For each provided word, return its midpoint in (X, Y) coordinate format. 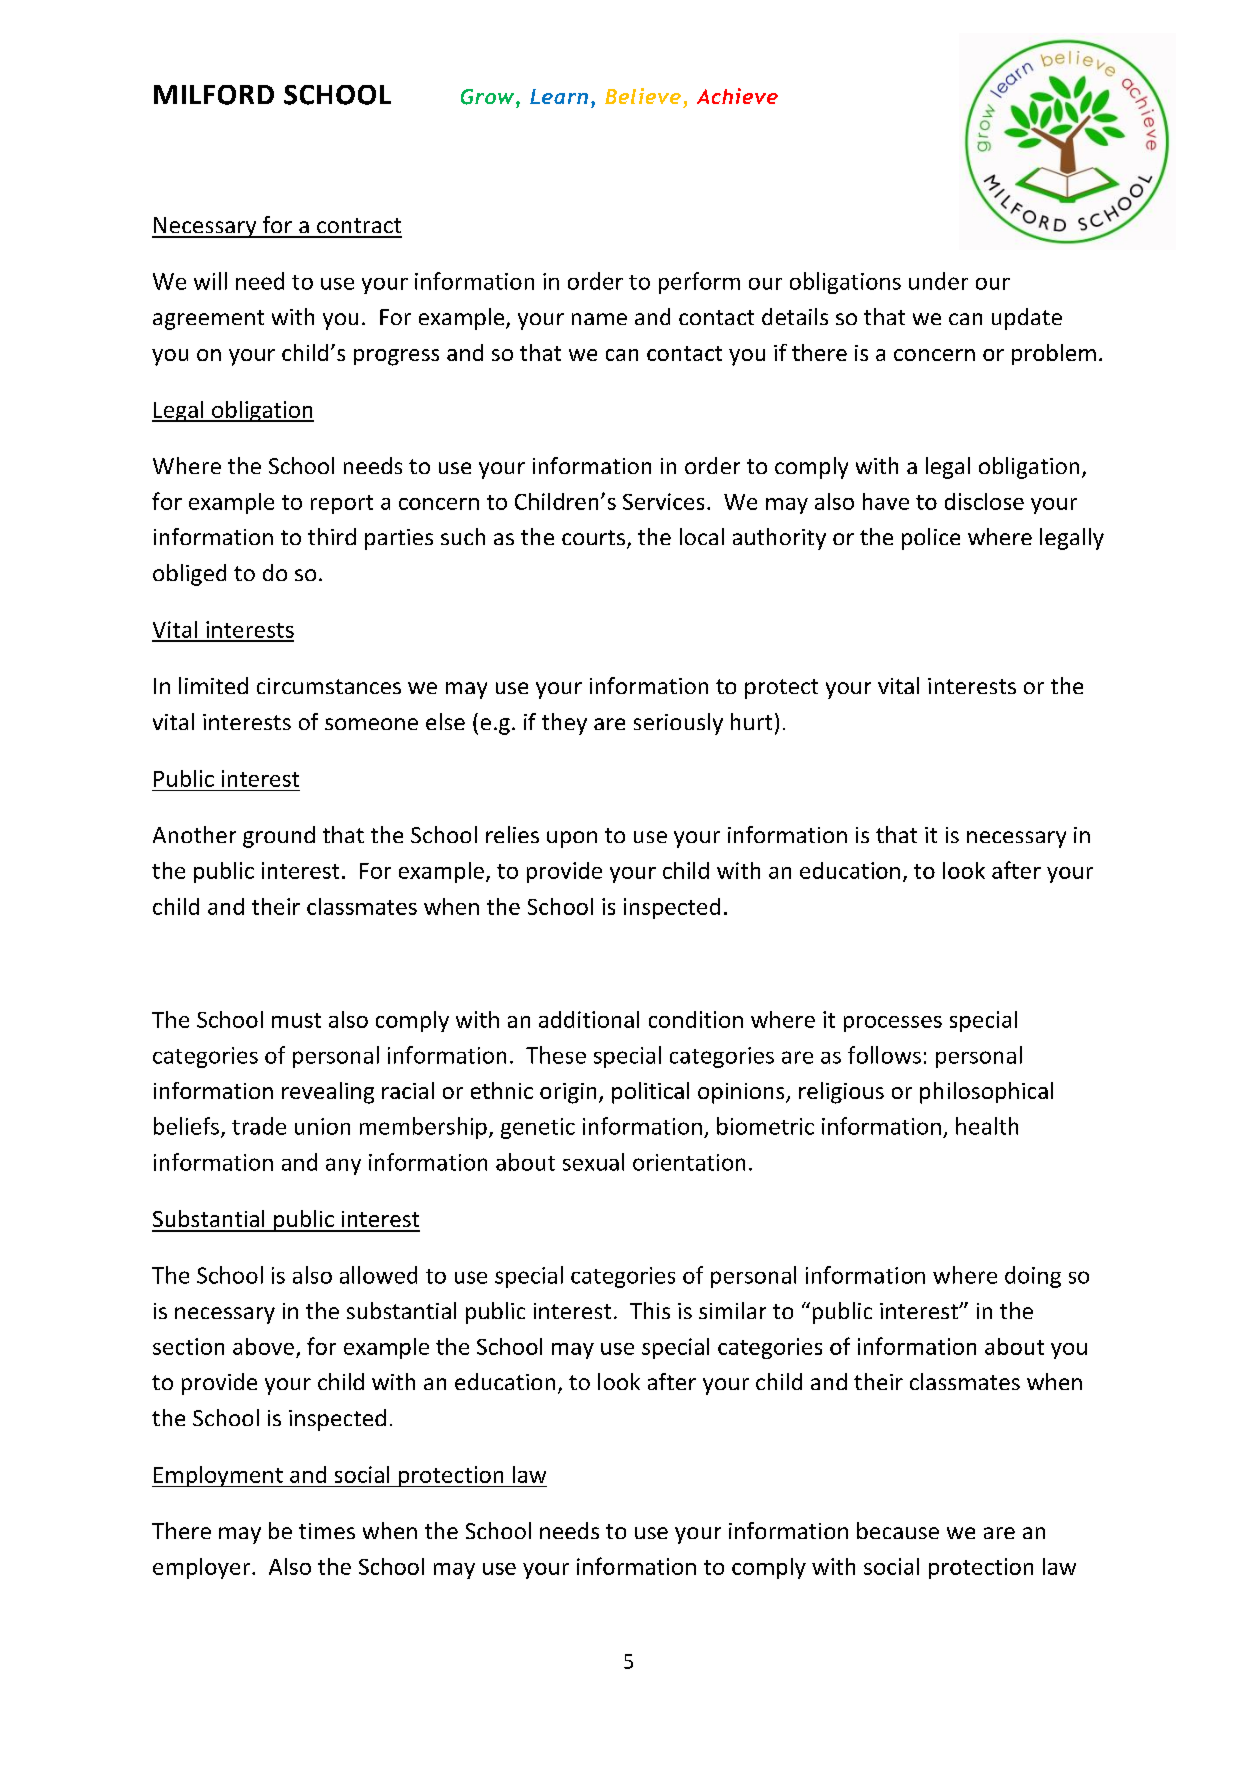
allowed (378, 1275)
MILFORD (214, 95)
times (327, 1531)
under (938, 281)
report (342, 504)
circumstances (329, 686)
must (296, 1020)
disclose (984, 501)
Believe (643, 96)
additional (589, 1019)
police (931, 539)
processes (893, 1024)
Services (663, 501)
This (650, 1310)
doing (1033, 1277)
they (564, 724)
